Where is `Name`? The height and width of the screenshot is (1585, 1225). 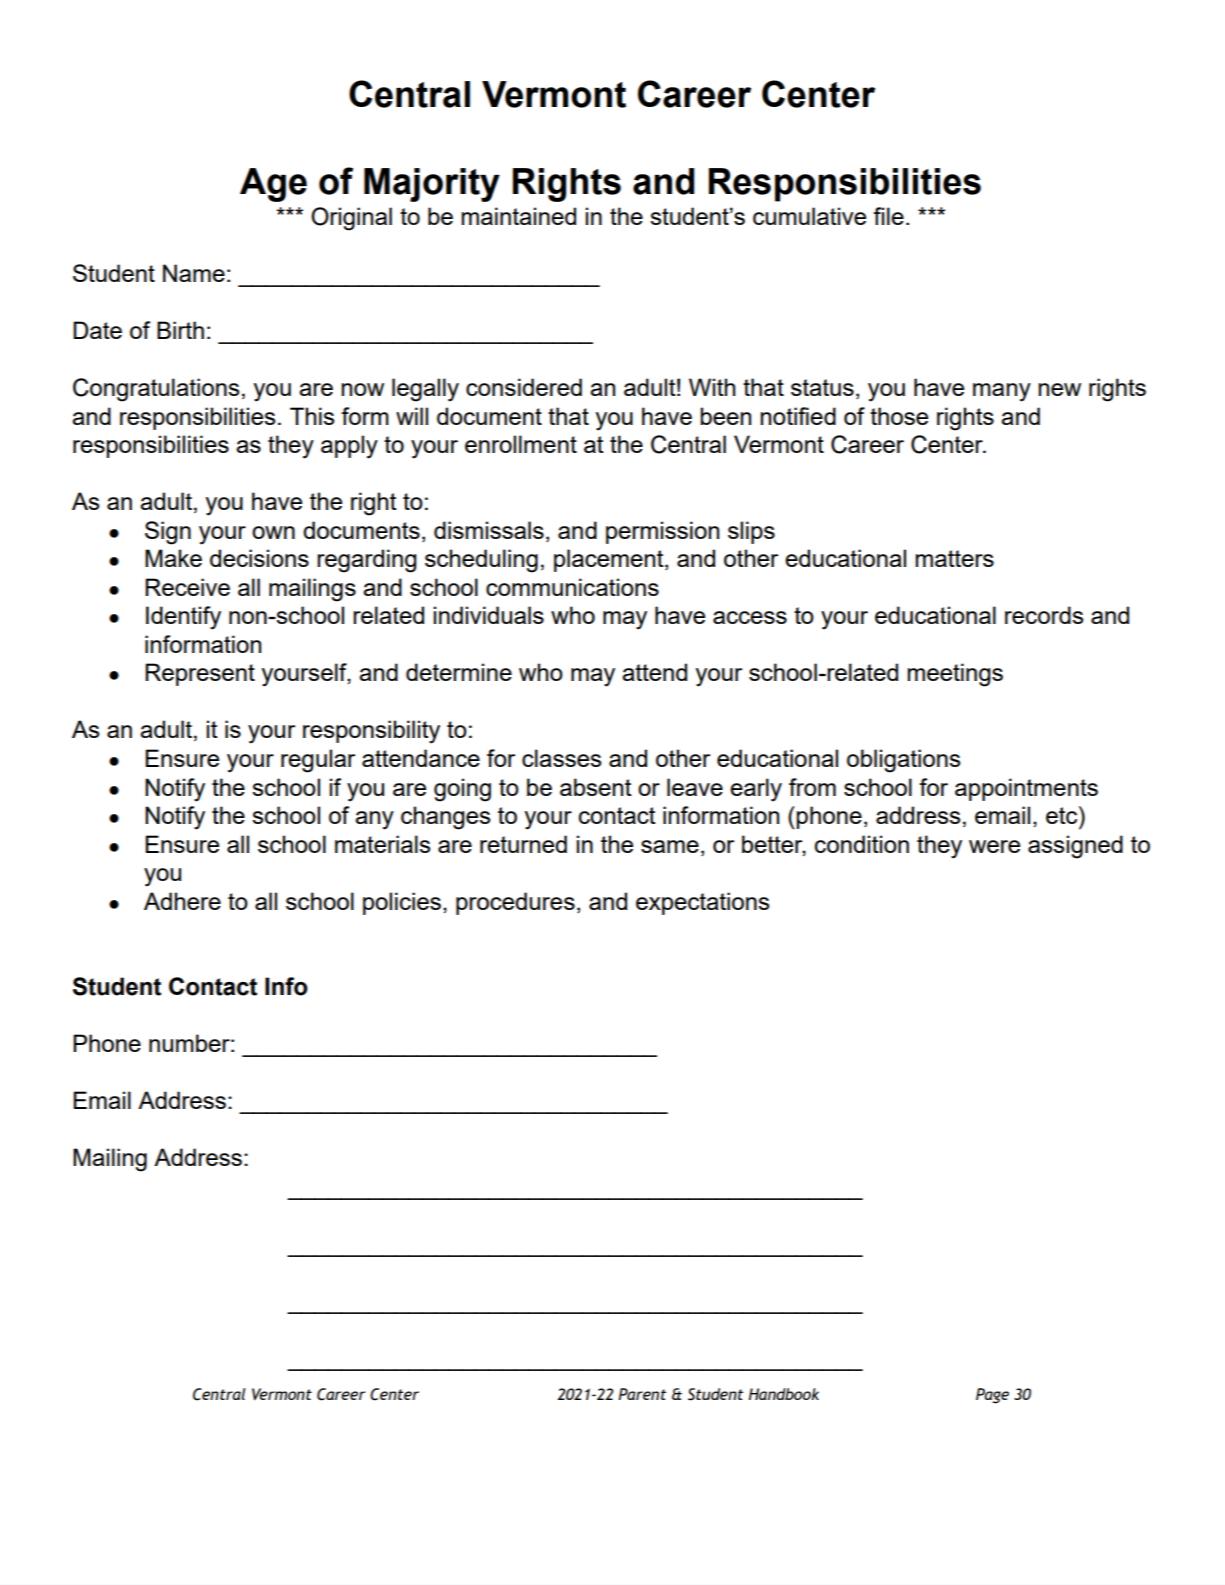
Name is located at coordinates (194, 273).
